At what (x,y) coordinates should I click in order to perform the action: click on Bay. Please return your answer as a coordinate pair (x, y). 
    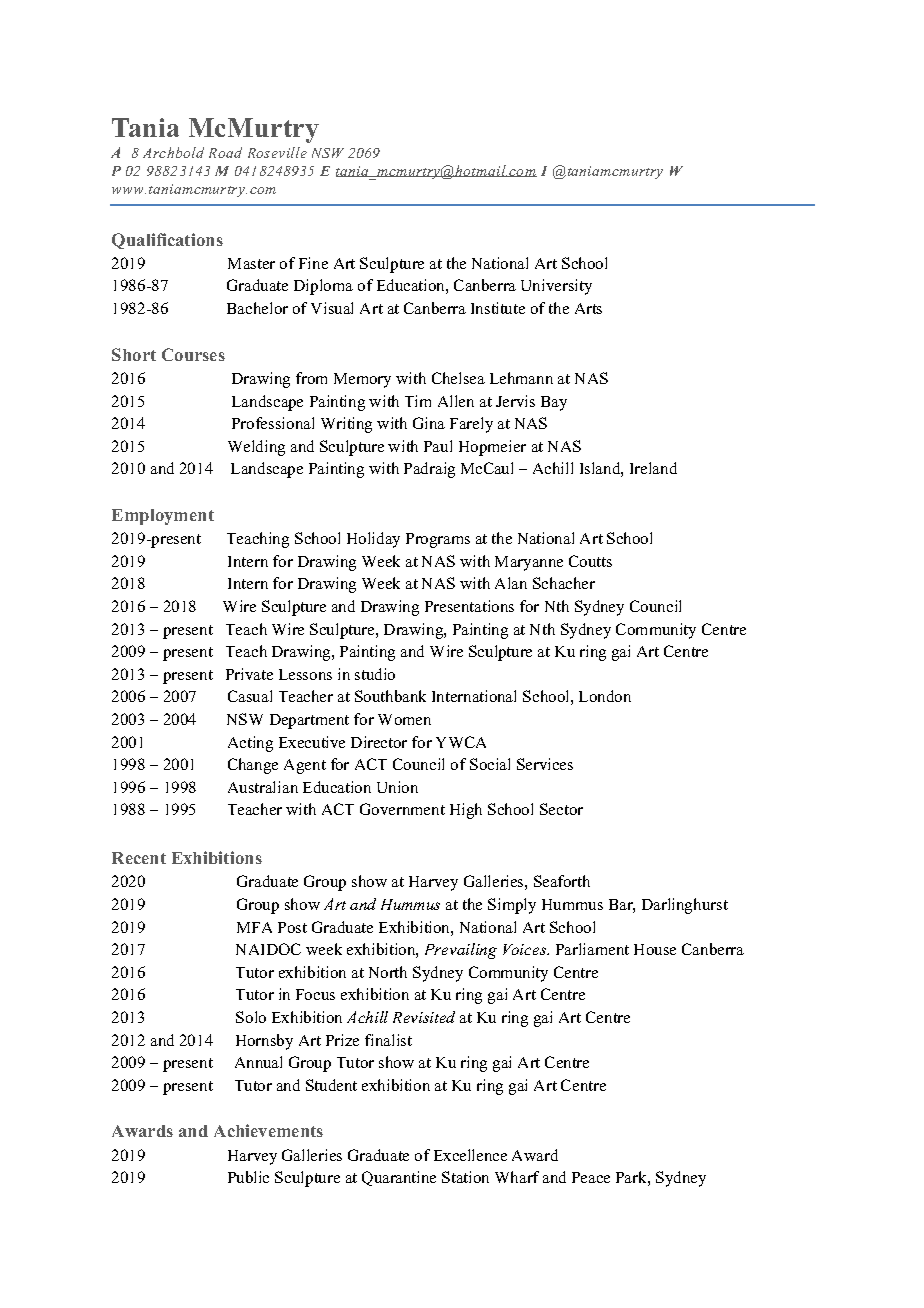
    Looking at the image, I should click on (554, 403).
